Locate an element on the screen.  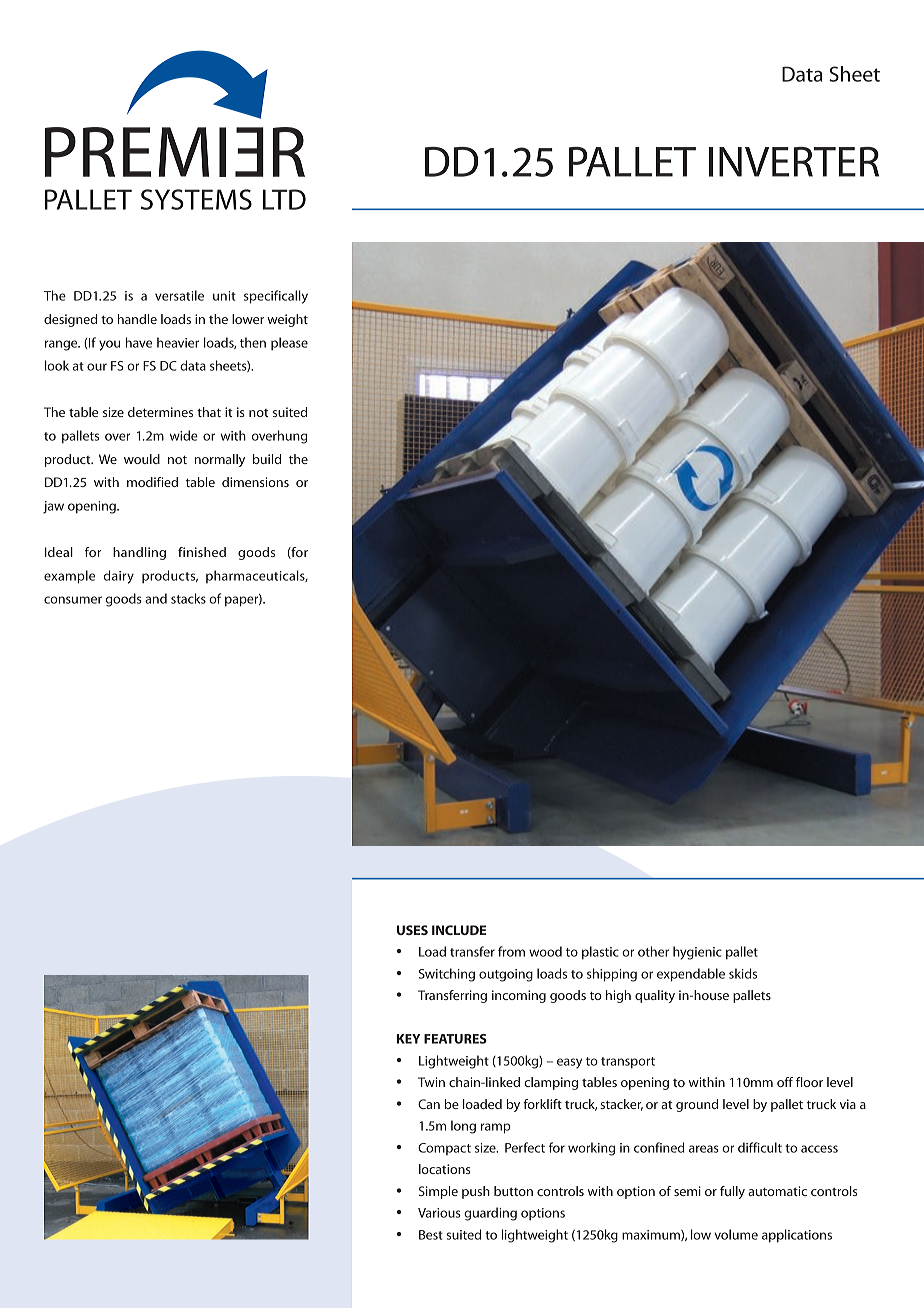
specifically is located at coordinates (276, 297).
